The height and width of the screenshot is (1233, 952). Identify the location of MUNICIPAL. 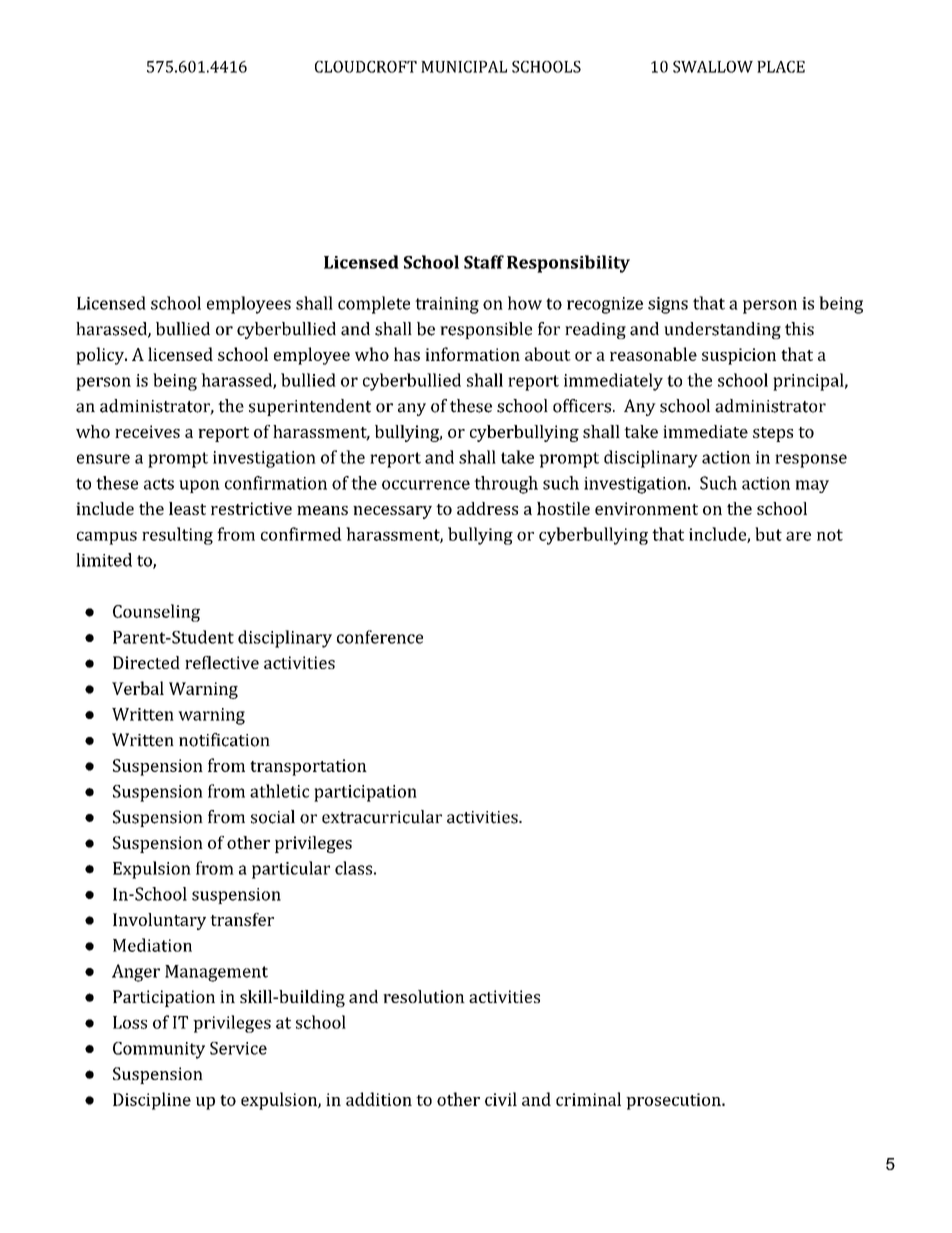
(464, 67).
